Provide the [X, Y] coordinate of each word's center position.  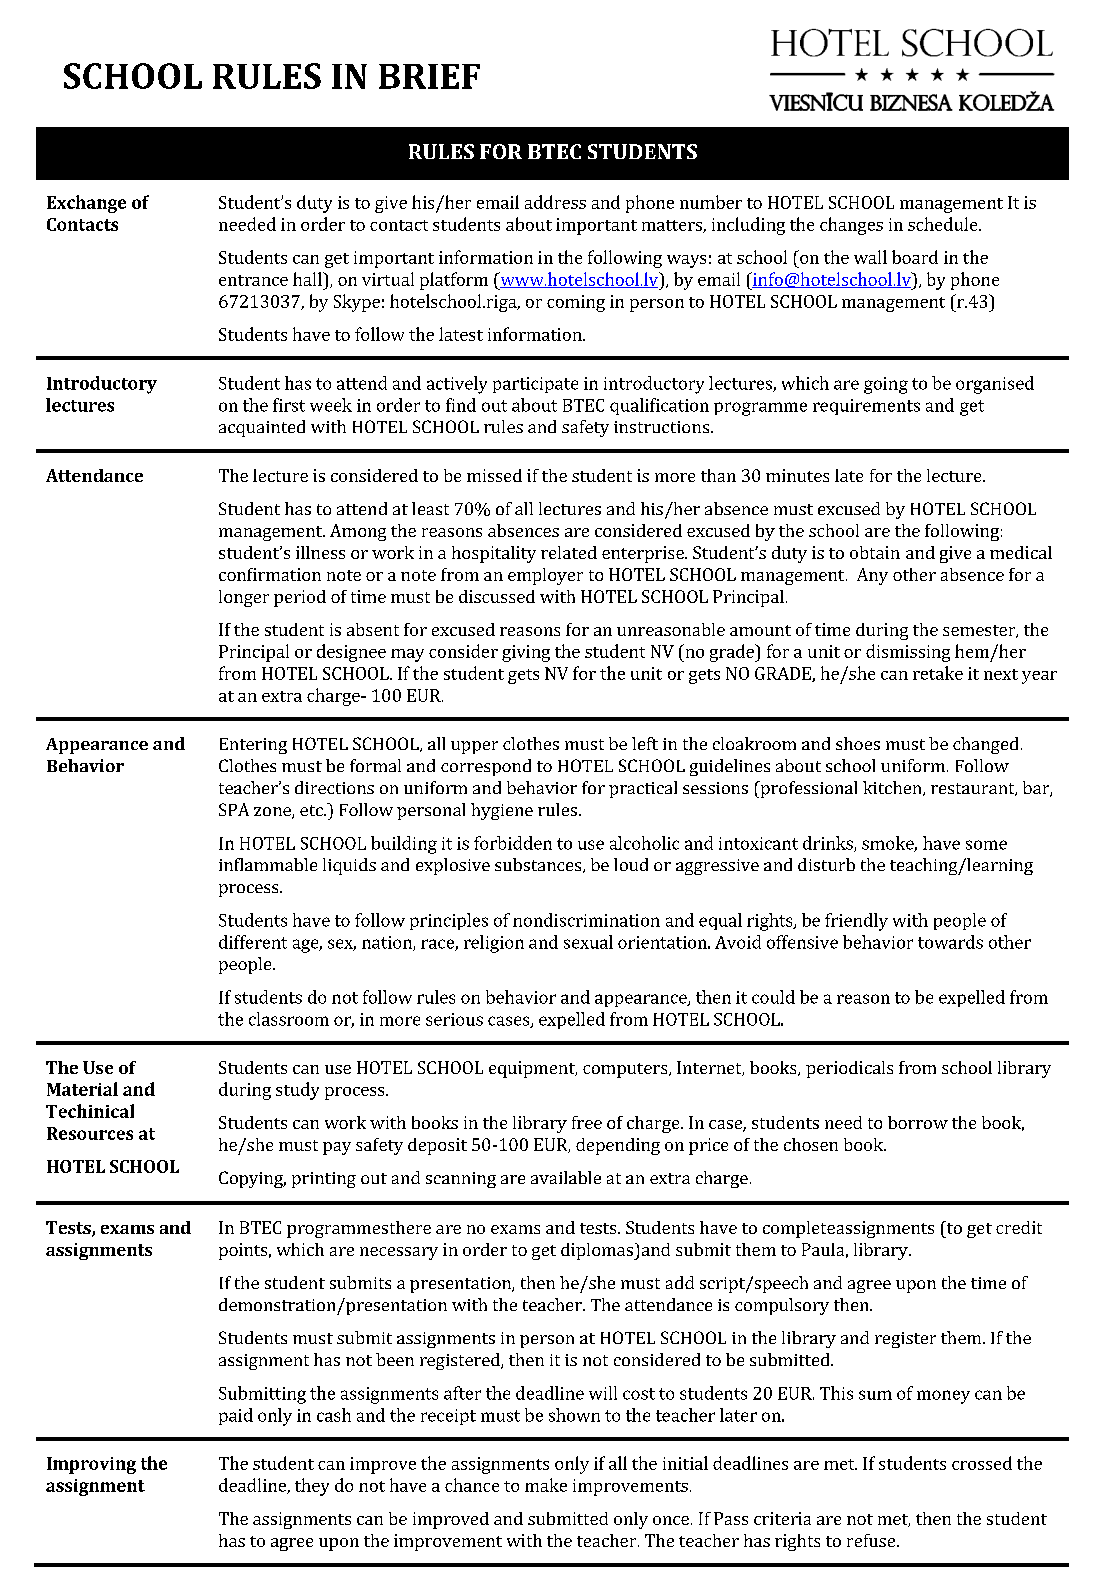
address [555, 202]
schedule [944, 224]
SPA [234, 809]
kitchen [893, 788]
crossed [982, 1463]
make [546, 1485]
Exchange [86, 204]
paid [236, 1416]
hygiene [502, 811]
